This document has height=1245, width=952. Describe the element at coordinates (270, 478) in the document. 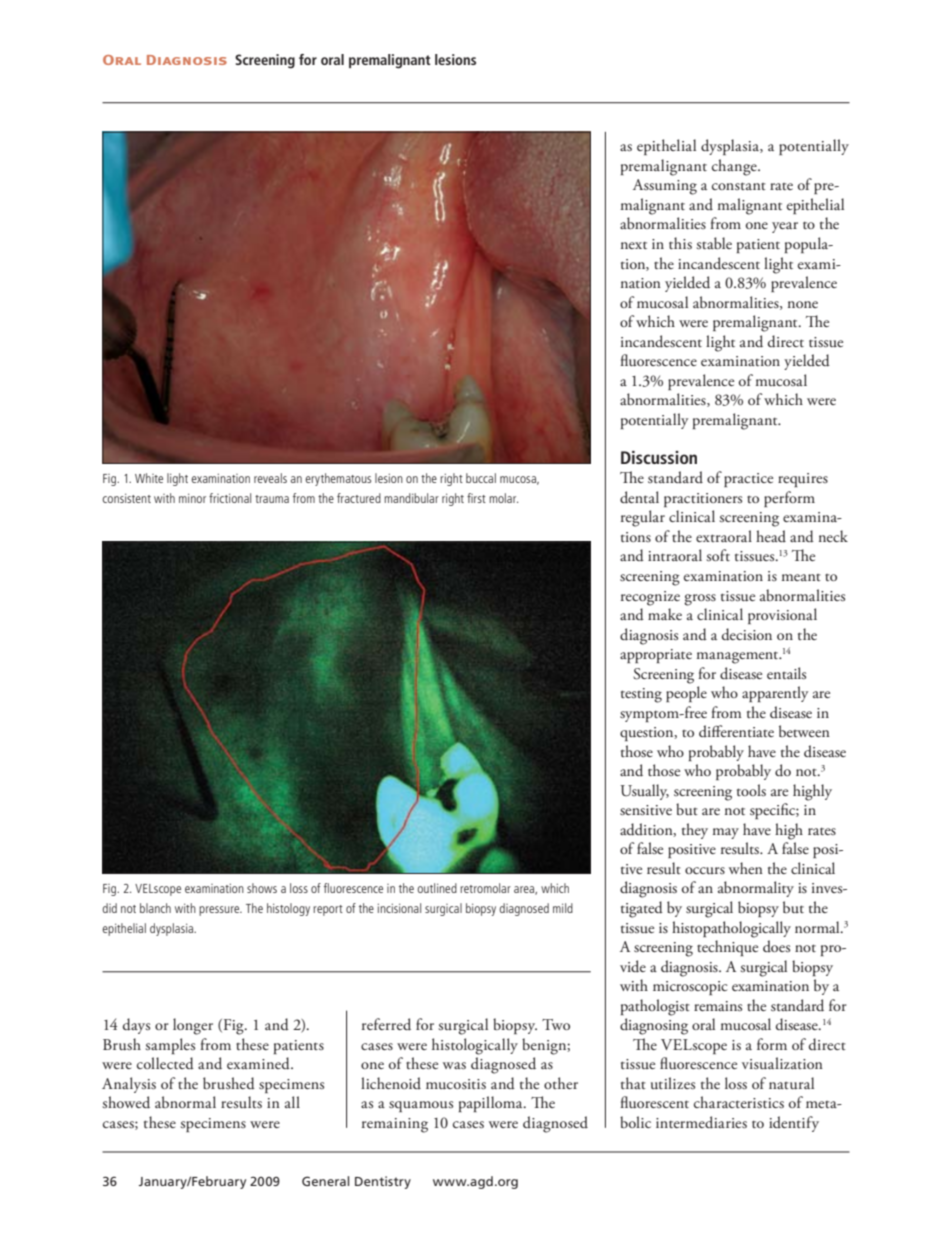

I see `reveals` at that location.
